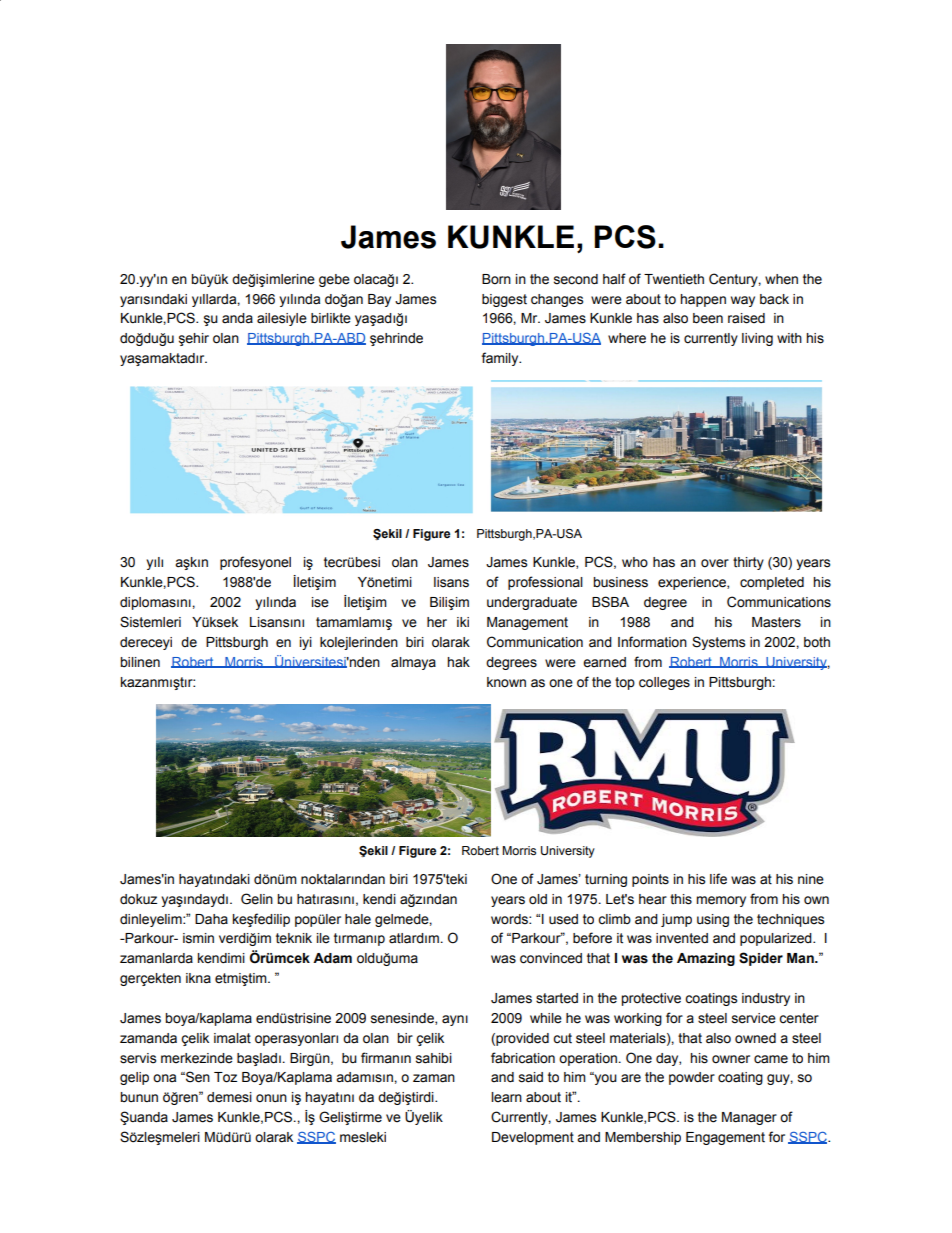 The height and width of the screenshot is (1233, 952). Describe the element at coordinates (664, 683) in the screenshot. I see `colleges` at that location.
